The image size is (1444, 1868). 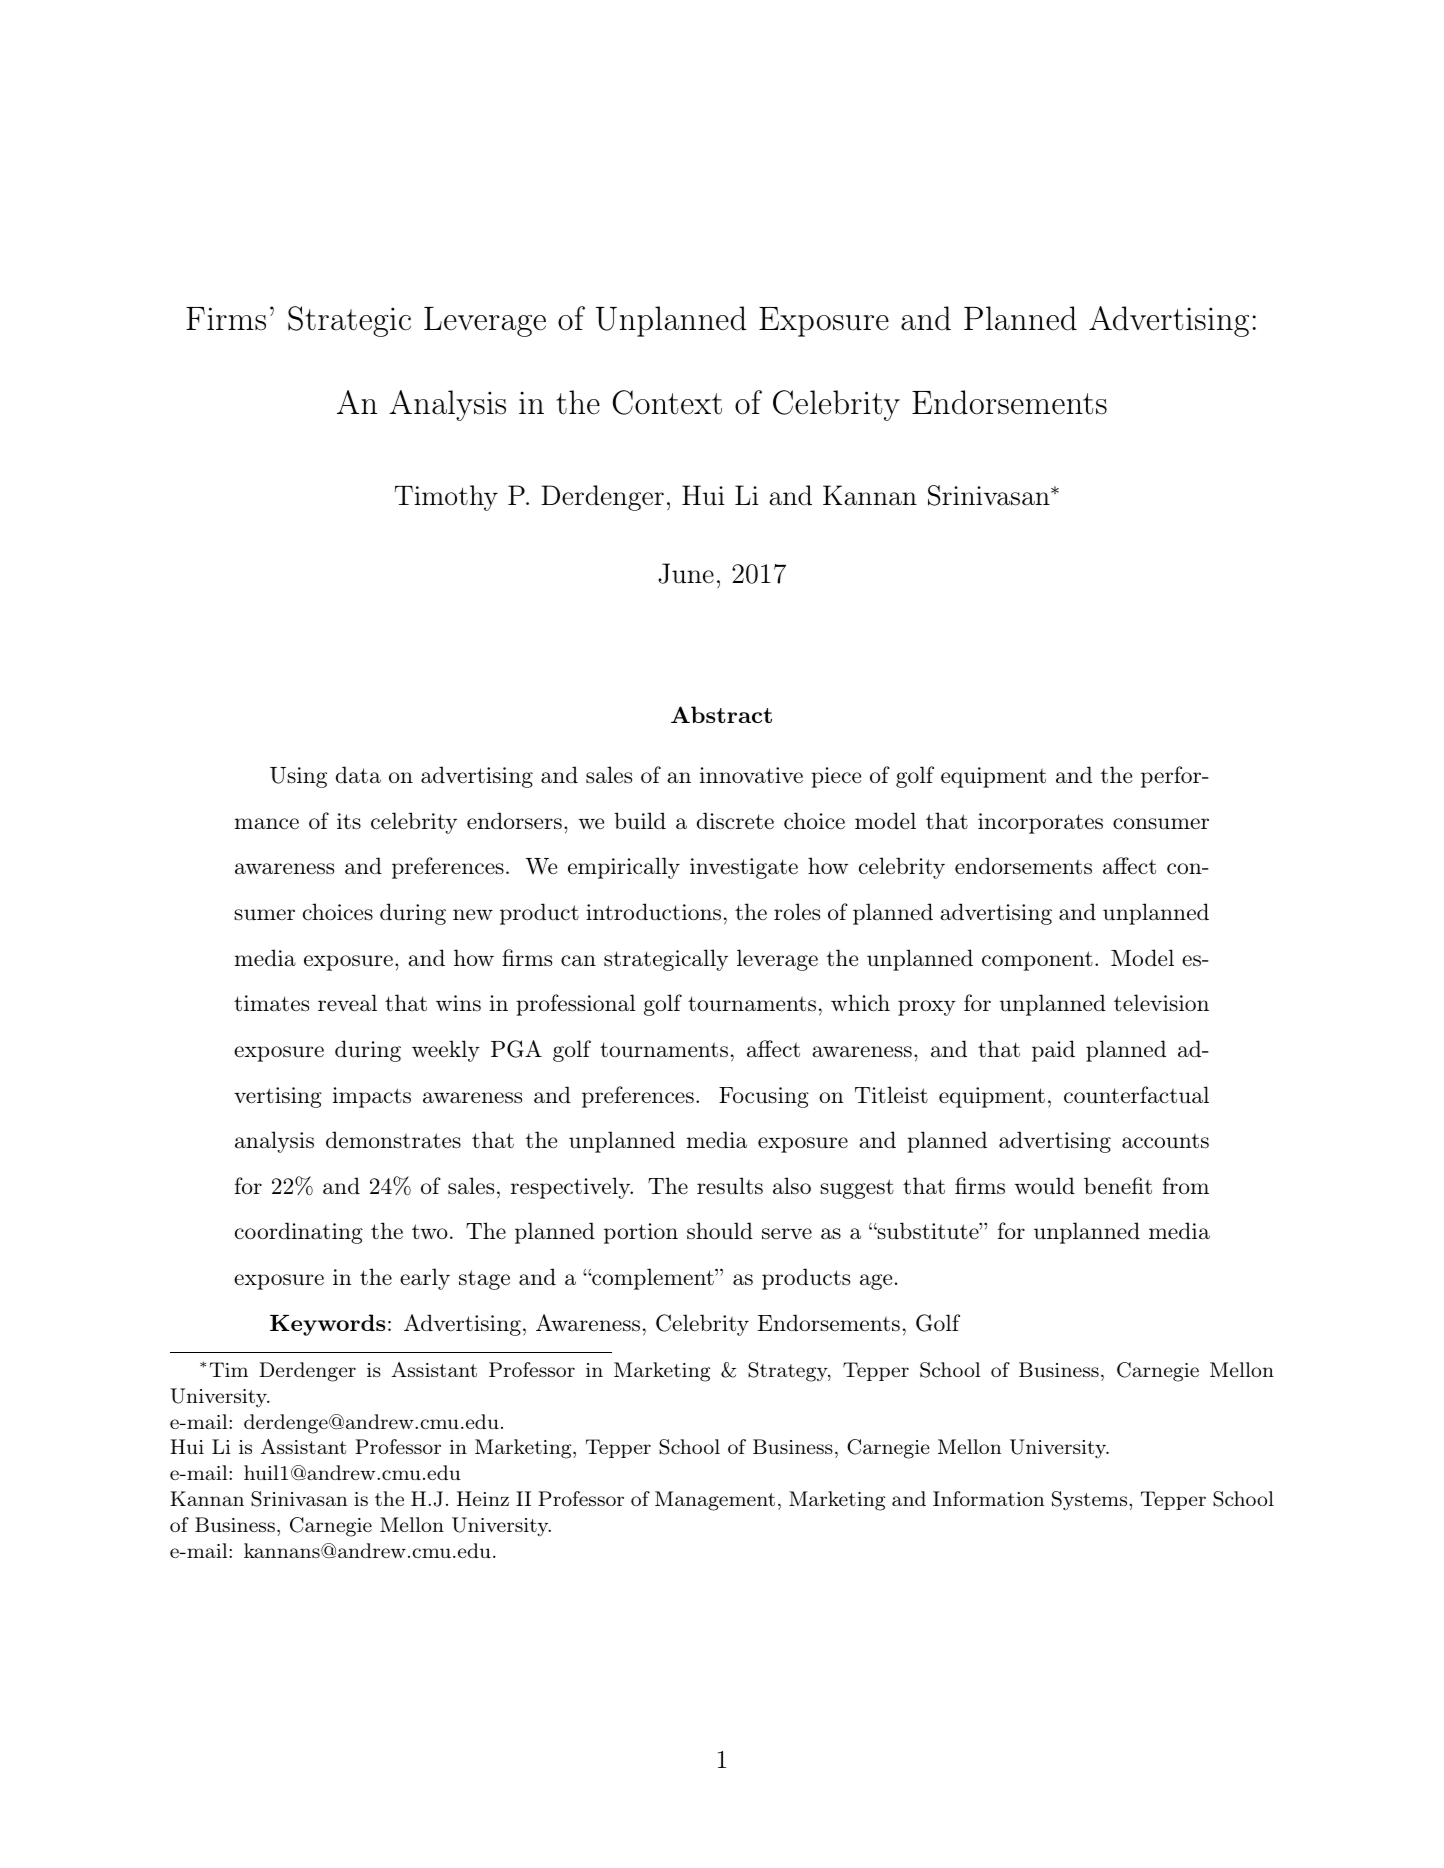 What do you see at coordinates (483, 1498) in the screenshot?
I see `Heinz` at bounding box center [483, 1498].
